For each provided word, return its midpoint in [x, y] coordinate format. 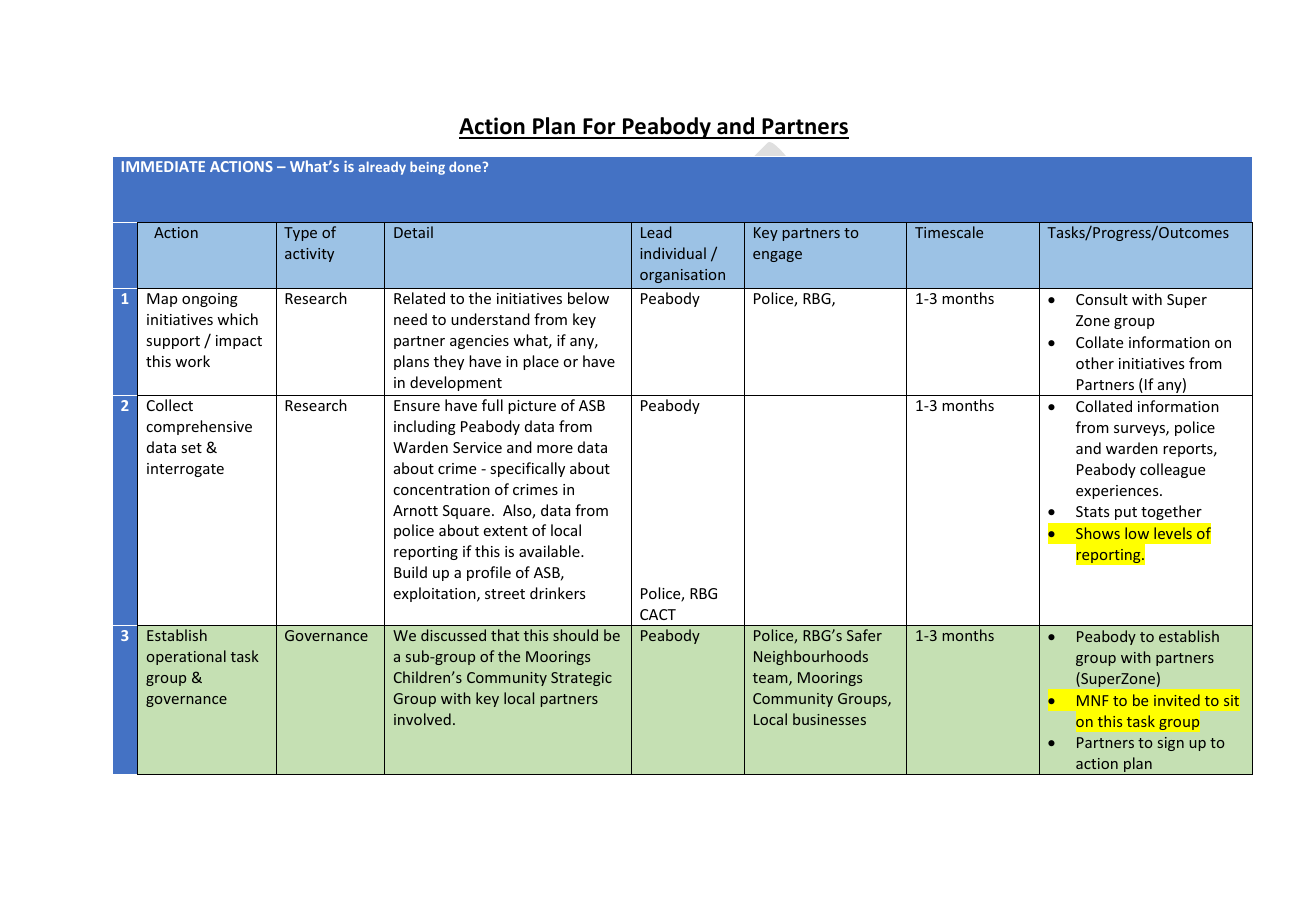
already [382, 168]
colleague [1172, 470]
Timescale [949, 232]
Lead [656, 232]
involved [422, 719]
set [191, 448]
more [555, 449]
